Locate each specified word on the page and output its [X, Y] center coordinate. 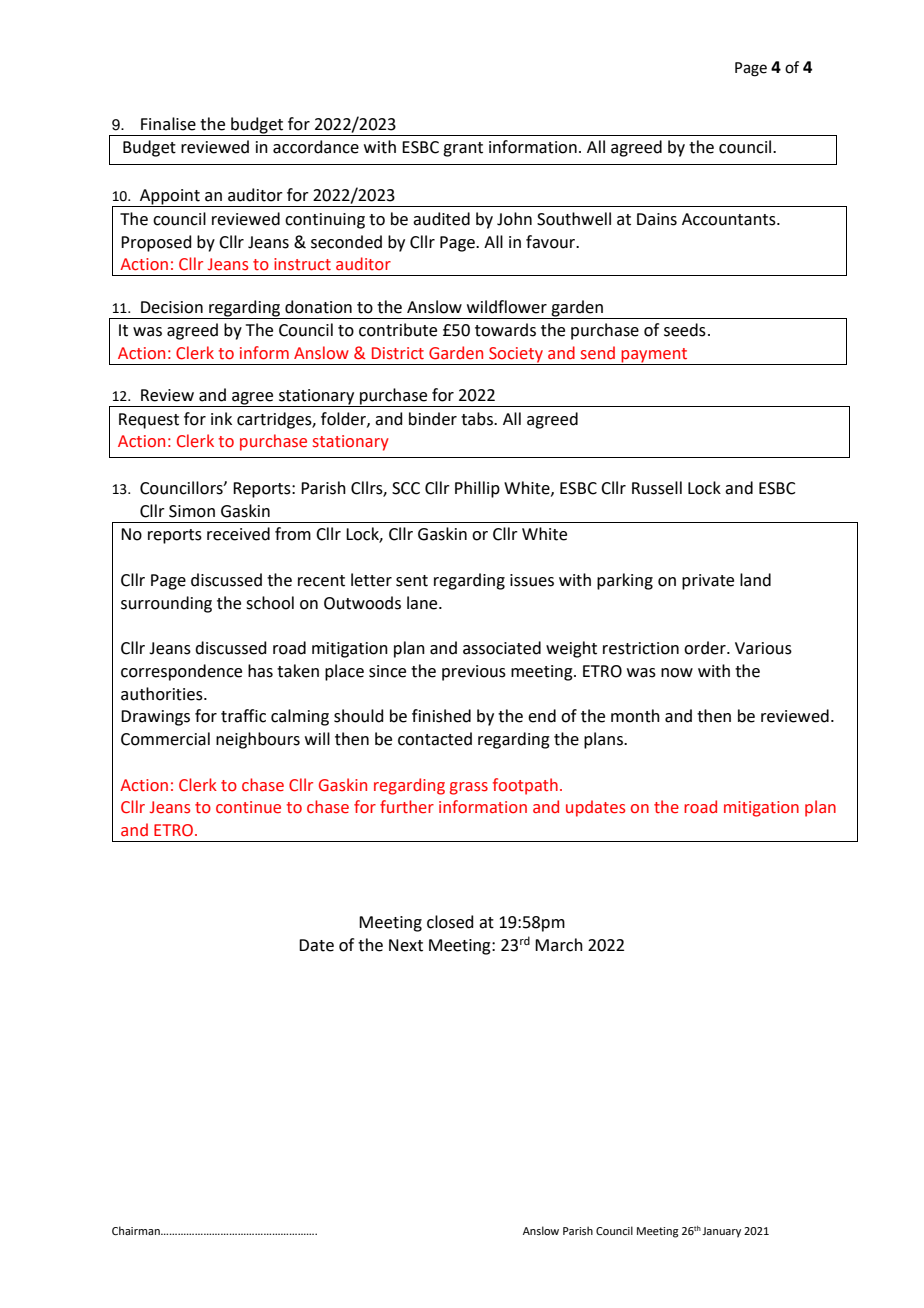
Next [406, 945]
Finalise [168, 124]
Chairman [137, 1230]
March [559, 945]
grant [463, 149]
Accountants [730, 219]
